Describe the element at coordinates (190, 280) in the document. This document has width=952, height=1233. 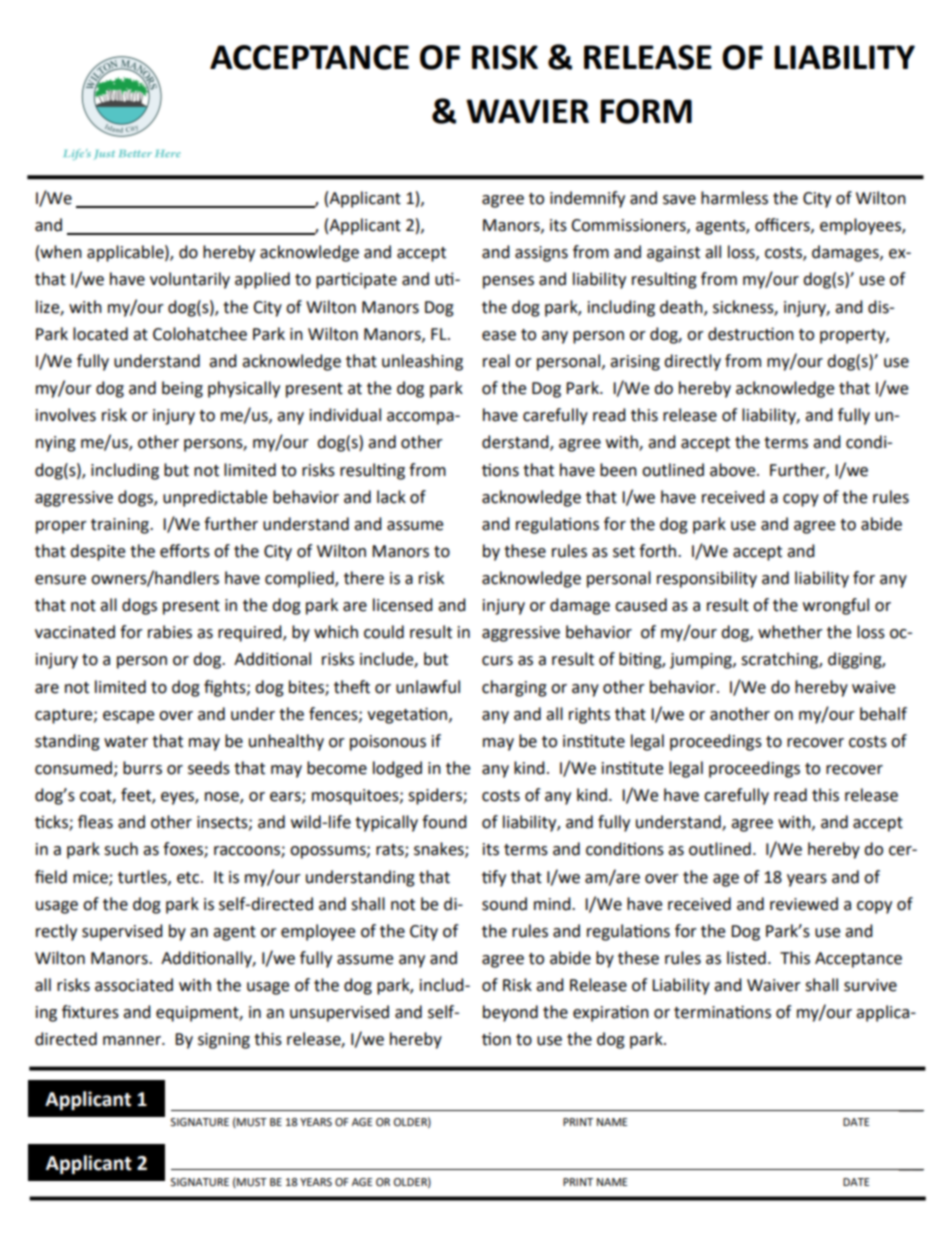
I see `voluntarily` at that location.
